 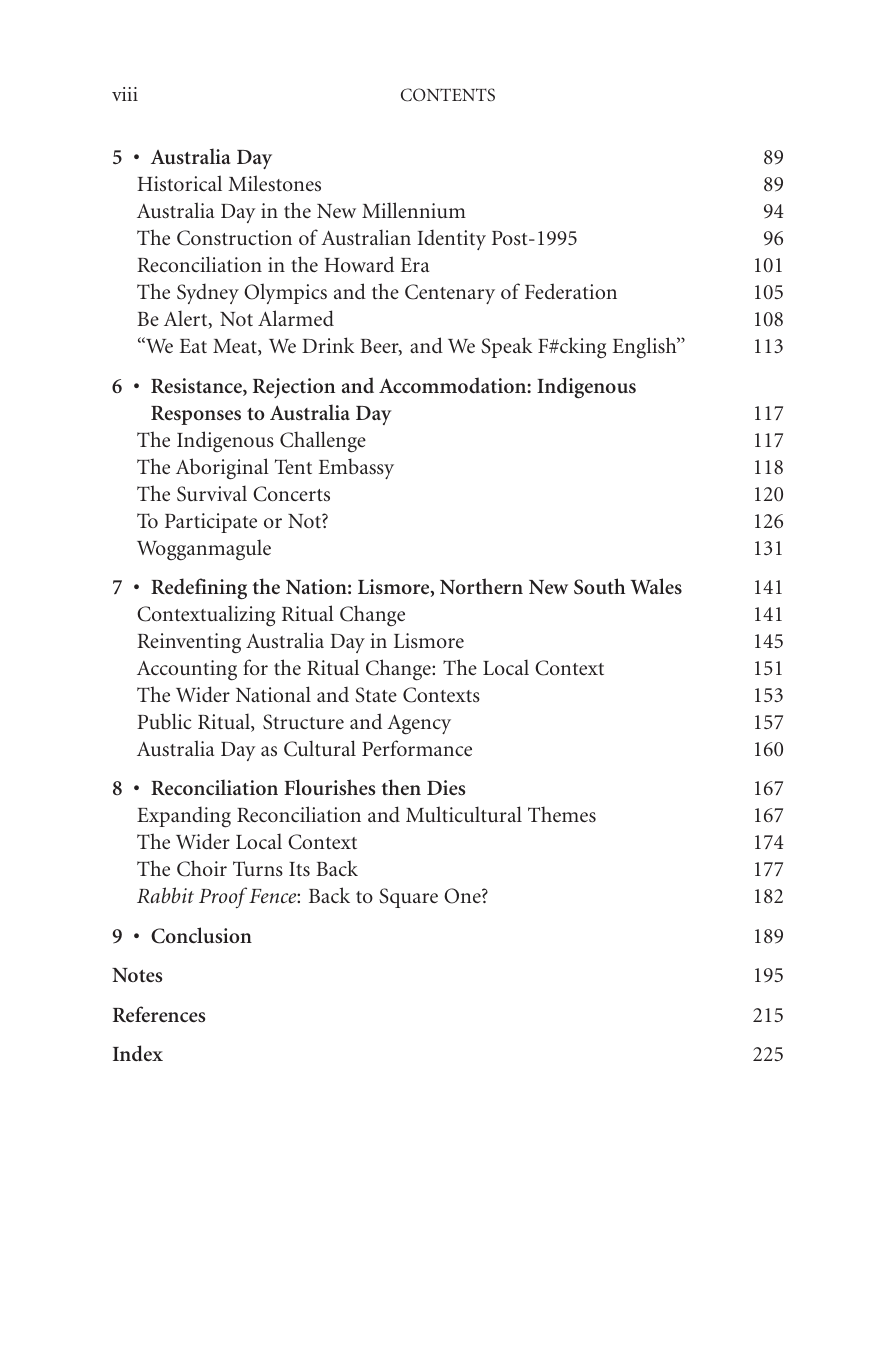 What do you see at coordinates (599, 586) in the page?
I see `South` at bounding box center [599, 586].
